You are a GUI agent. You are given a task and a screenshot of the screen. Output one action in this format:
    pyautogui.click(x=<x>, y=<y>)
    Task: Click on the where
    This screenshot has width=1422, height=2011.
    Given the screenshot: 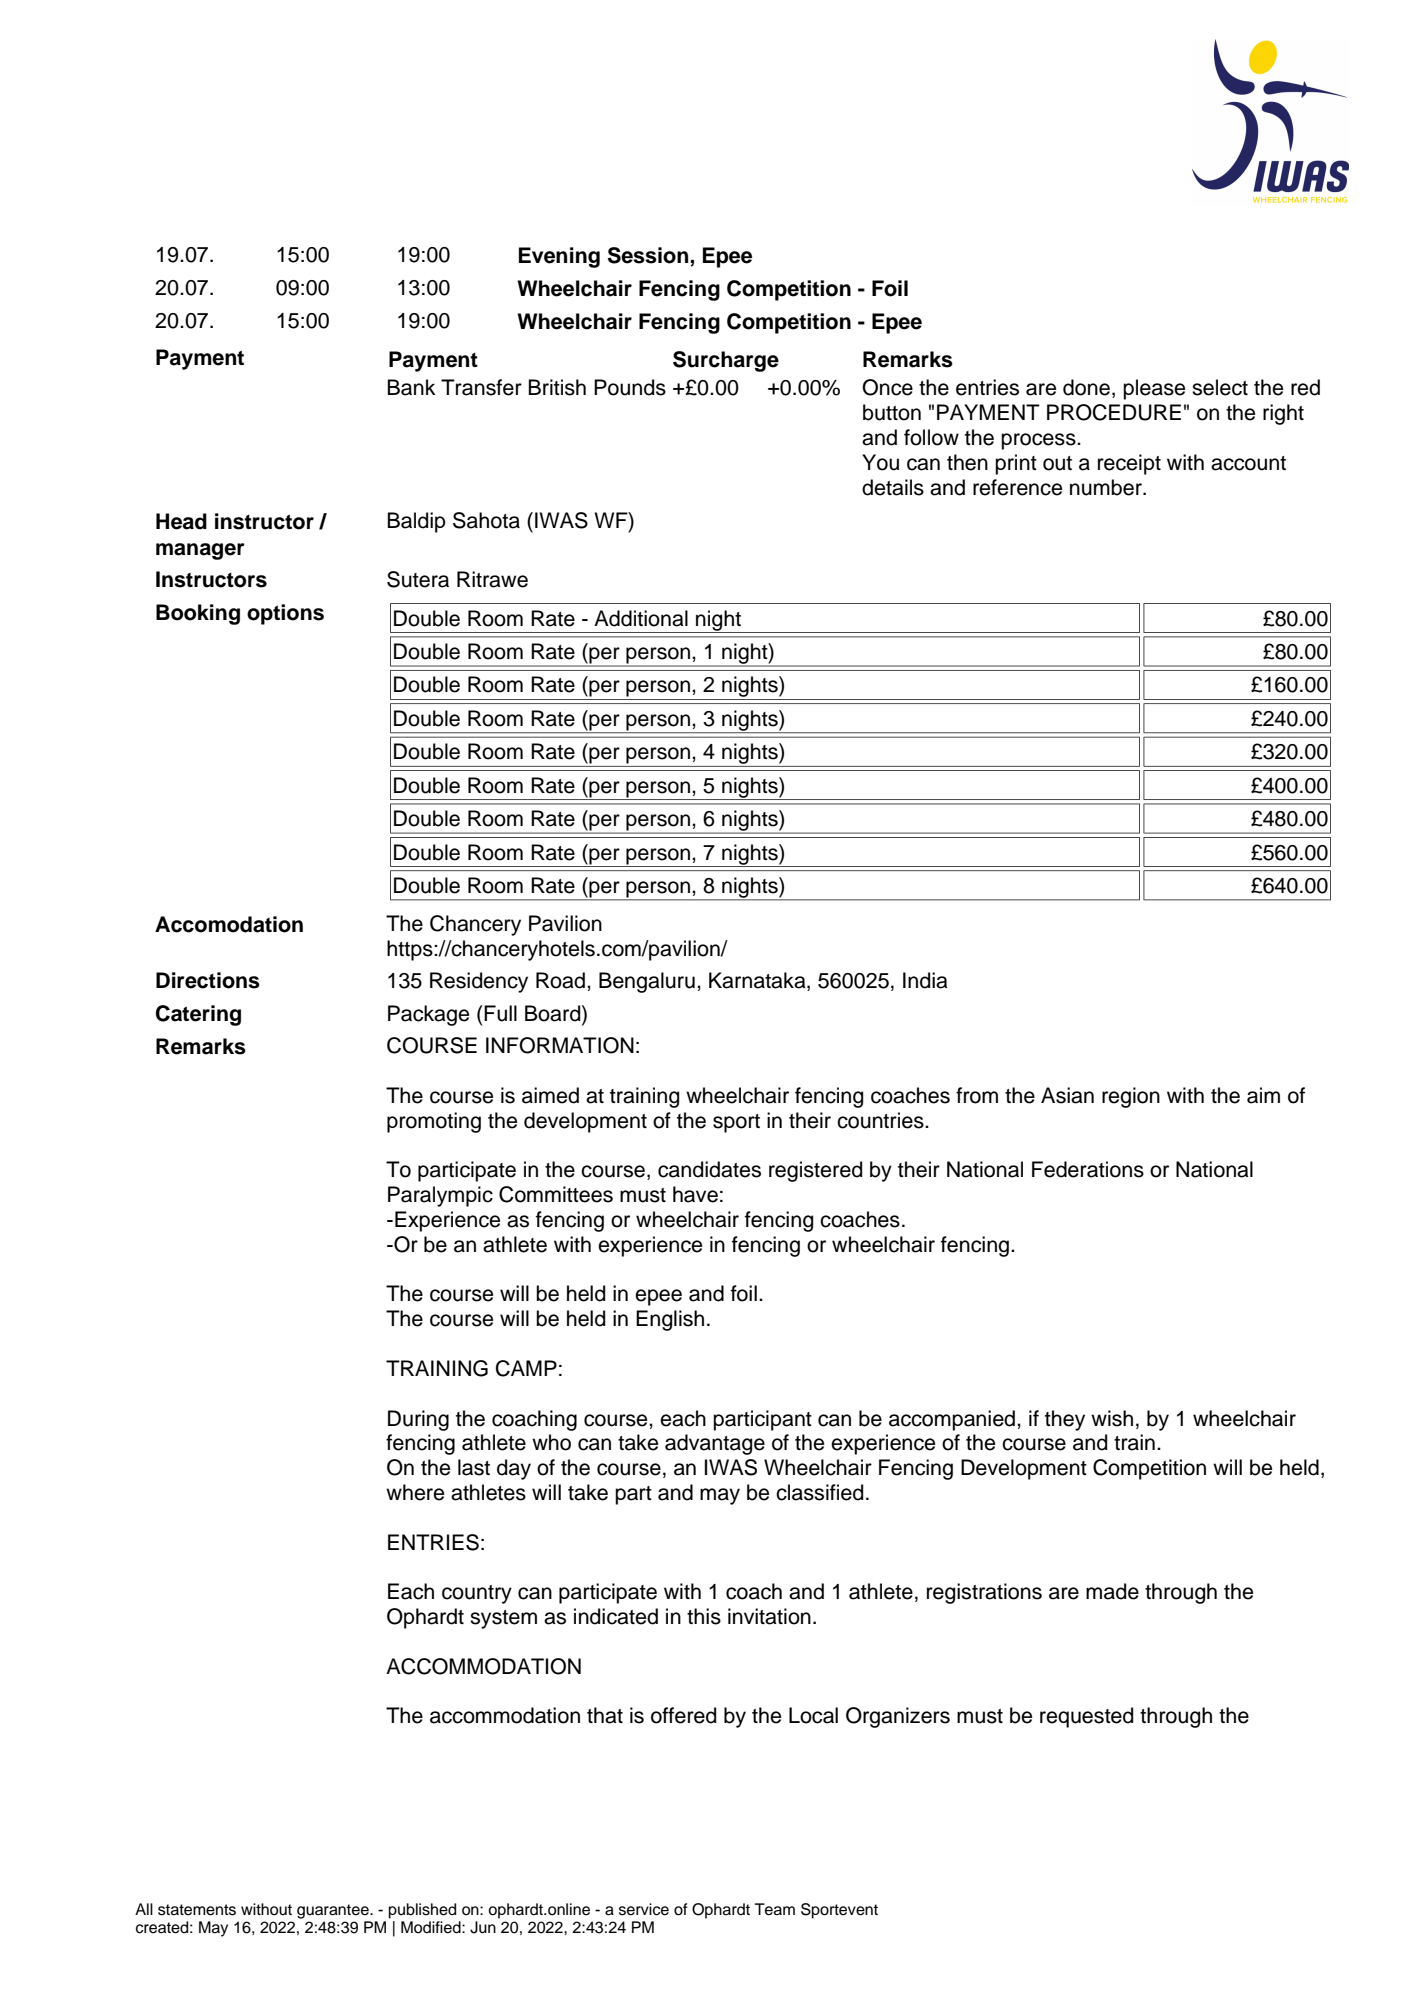 What is the action you would take?
    pyautogui.click(x=415, y=1492)
